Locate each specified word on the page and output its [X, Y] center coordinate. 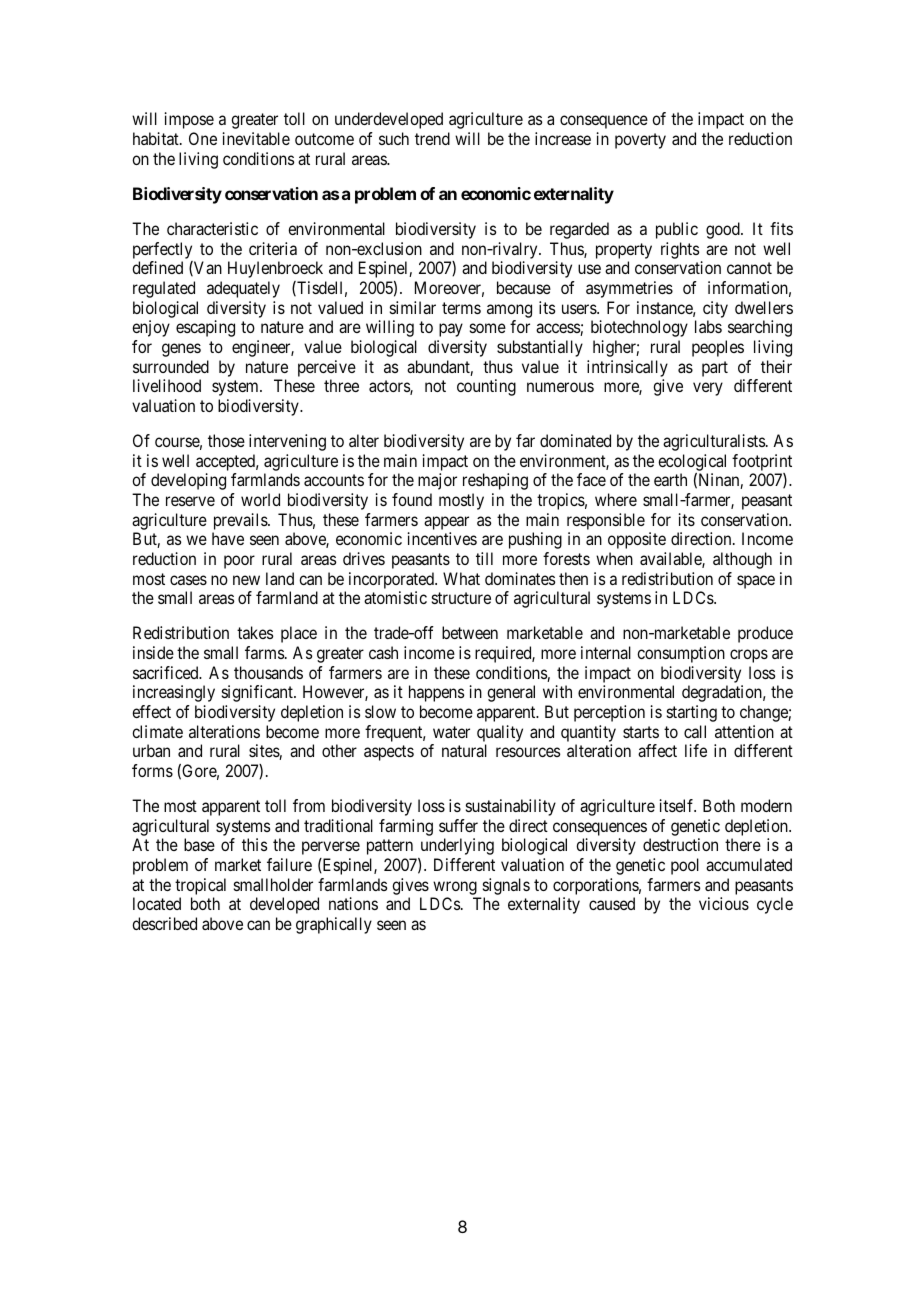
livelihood [167, 385]
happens [436, 693]
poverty [640, 141]
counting [486, 387]
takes [255, 632]
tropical [200, 886]
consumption [681, 654]
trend [432, 138]
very [708, 389]
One [203, 138]
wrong [455, 888]
